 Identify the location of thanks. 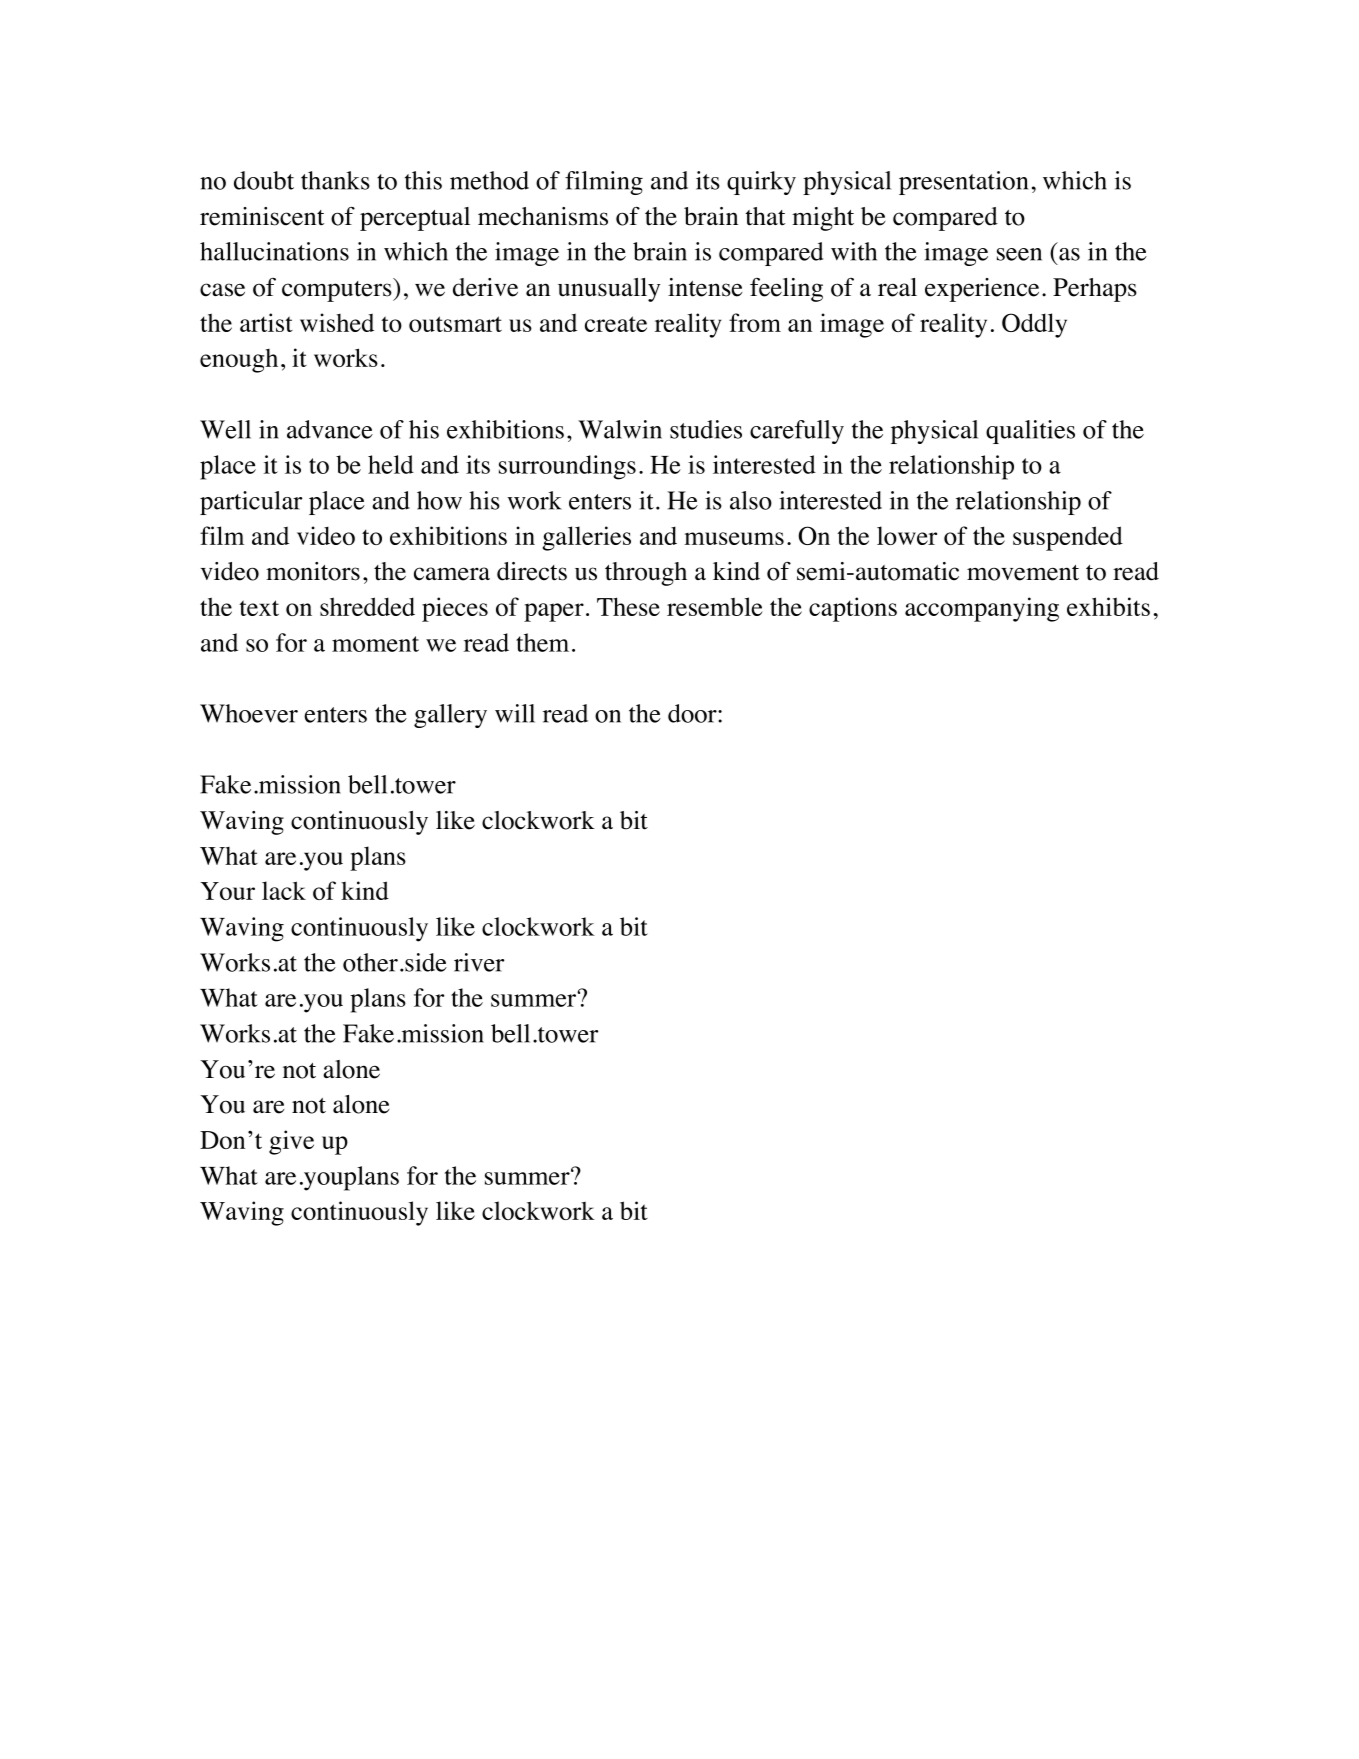
(335, 180).
